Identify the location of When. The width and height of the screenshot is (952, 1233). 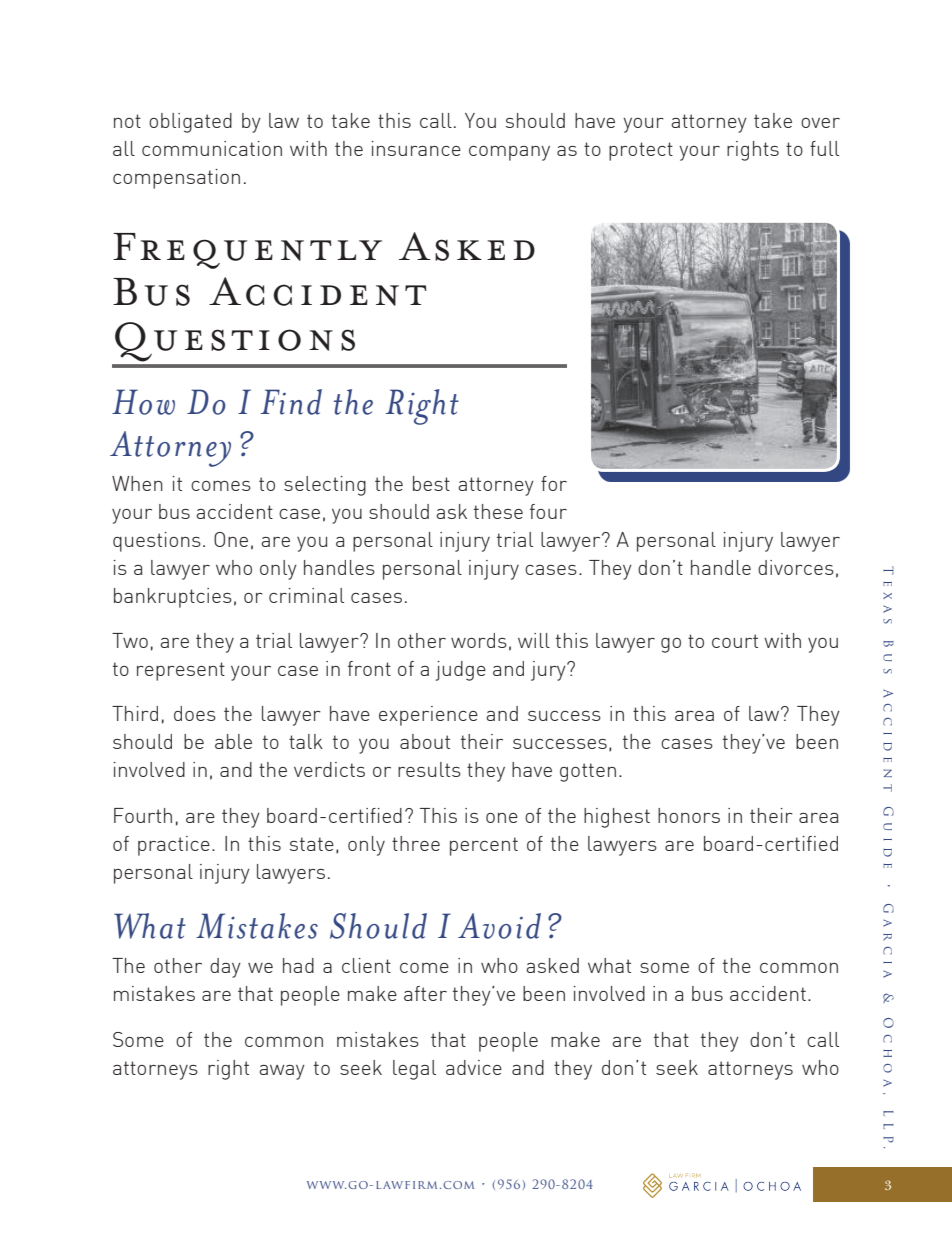
(137, 483).
